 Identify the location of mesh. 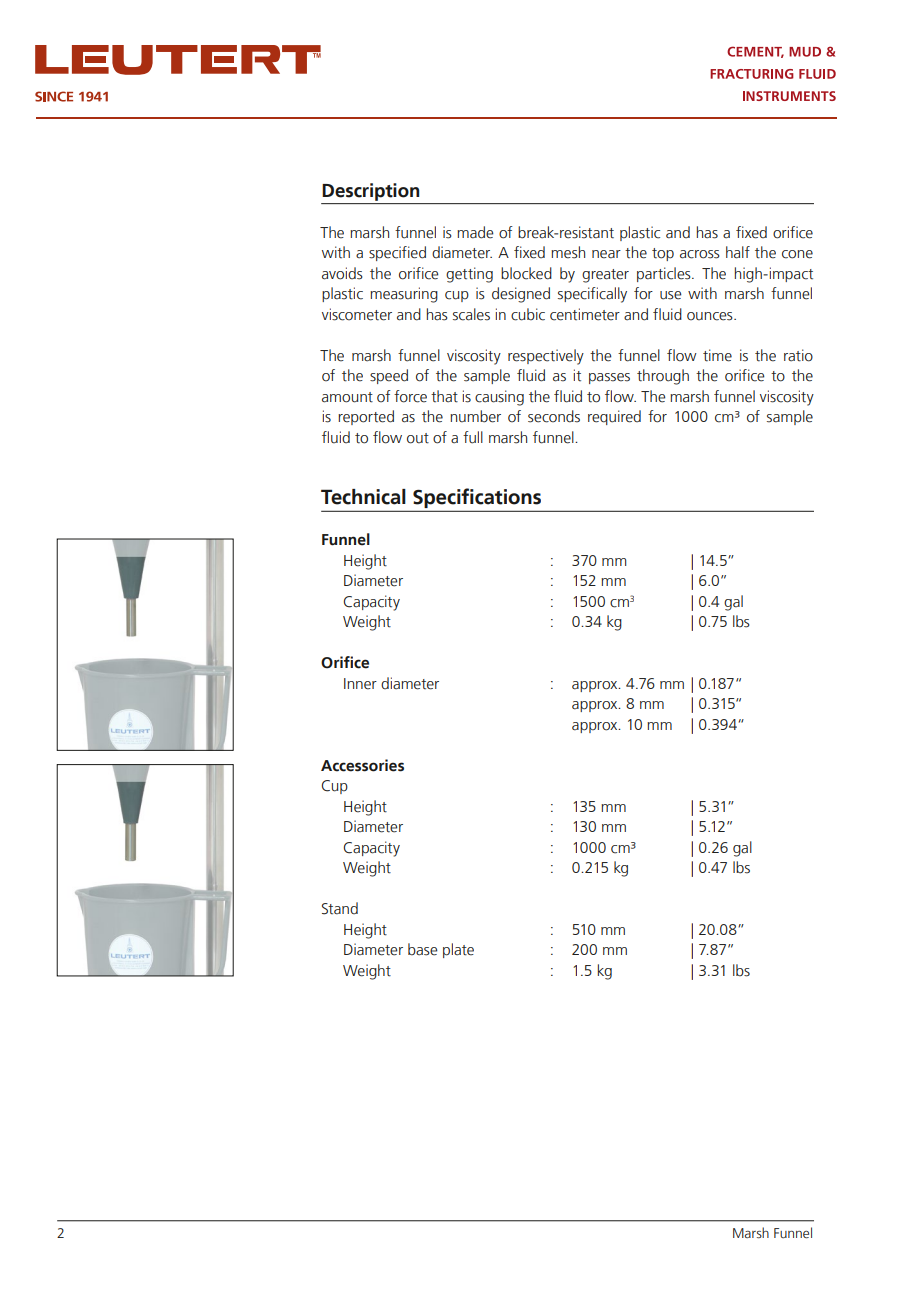
(568, 252).
